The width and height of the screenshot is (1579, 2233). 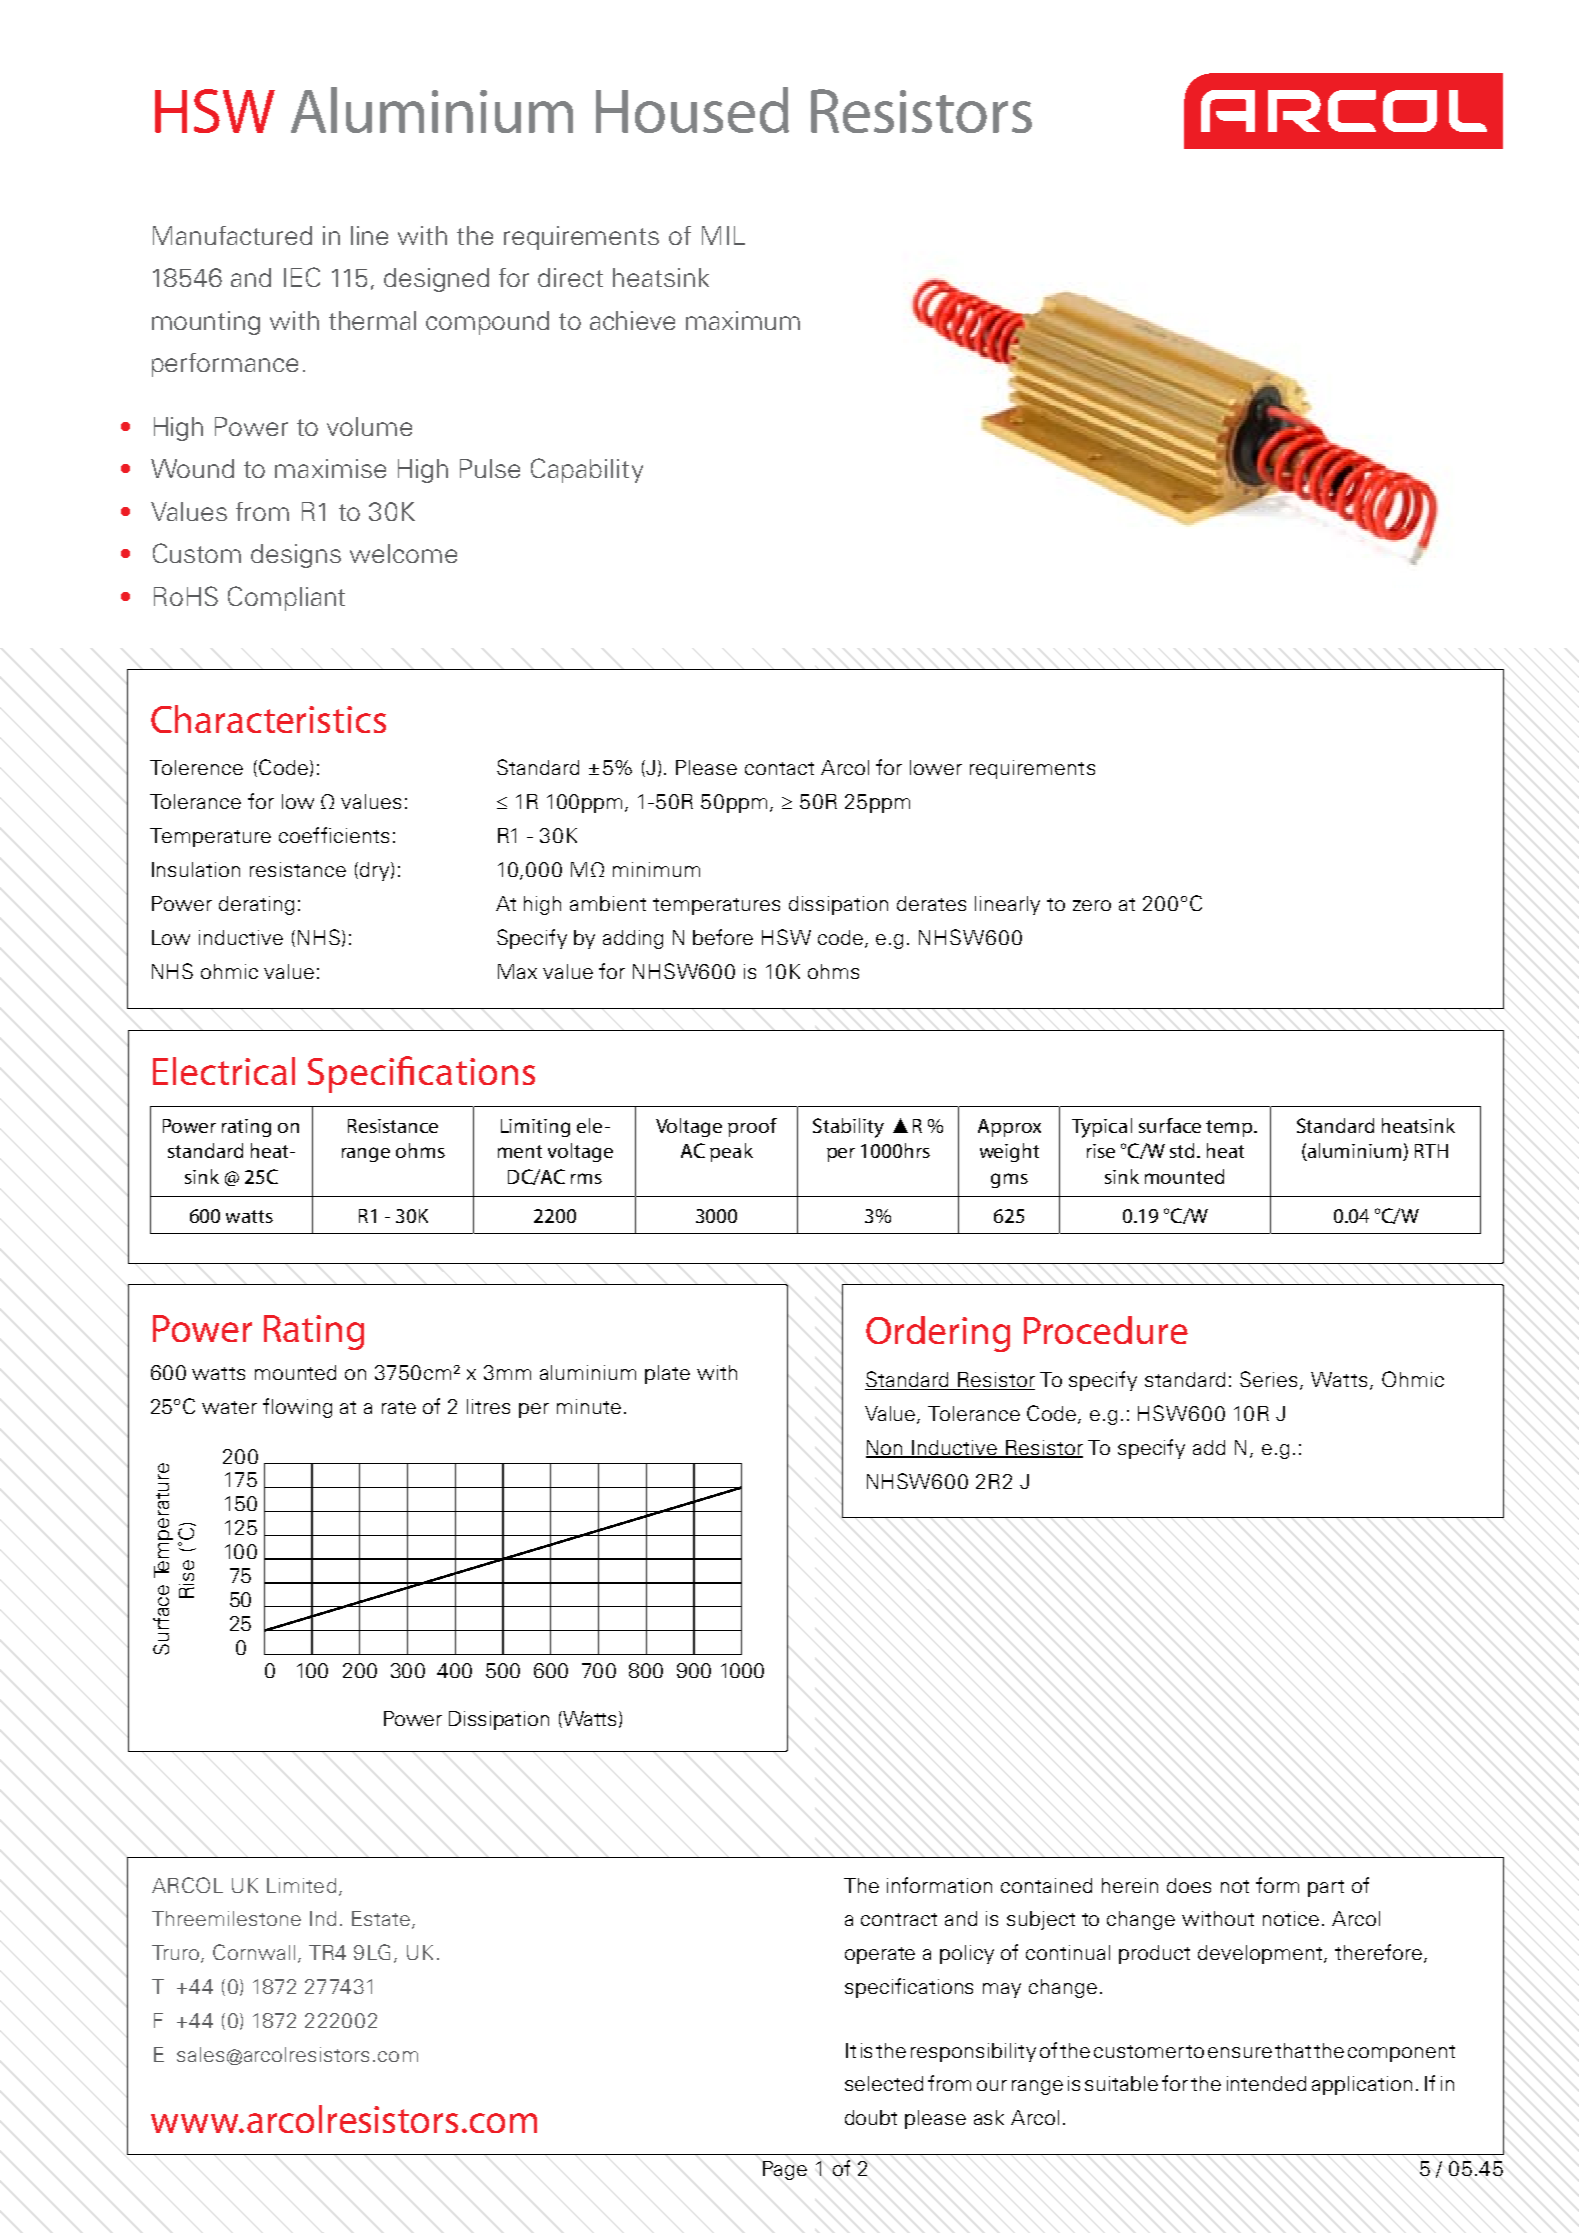 I want to click on std, so click(x=1184, y=1150).
